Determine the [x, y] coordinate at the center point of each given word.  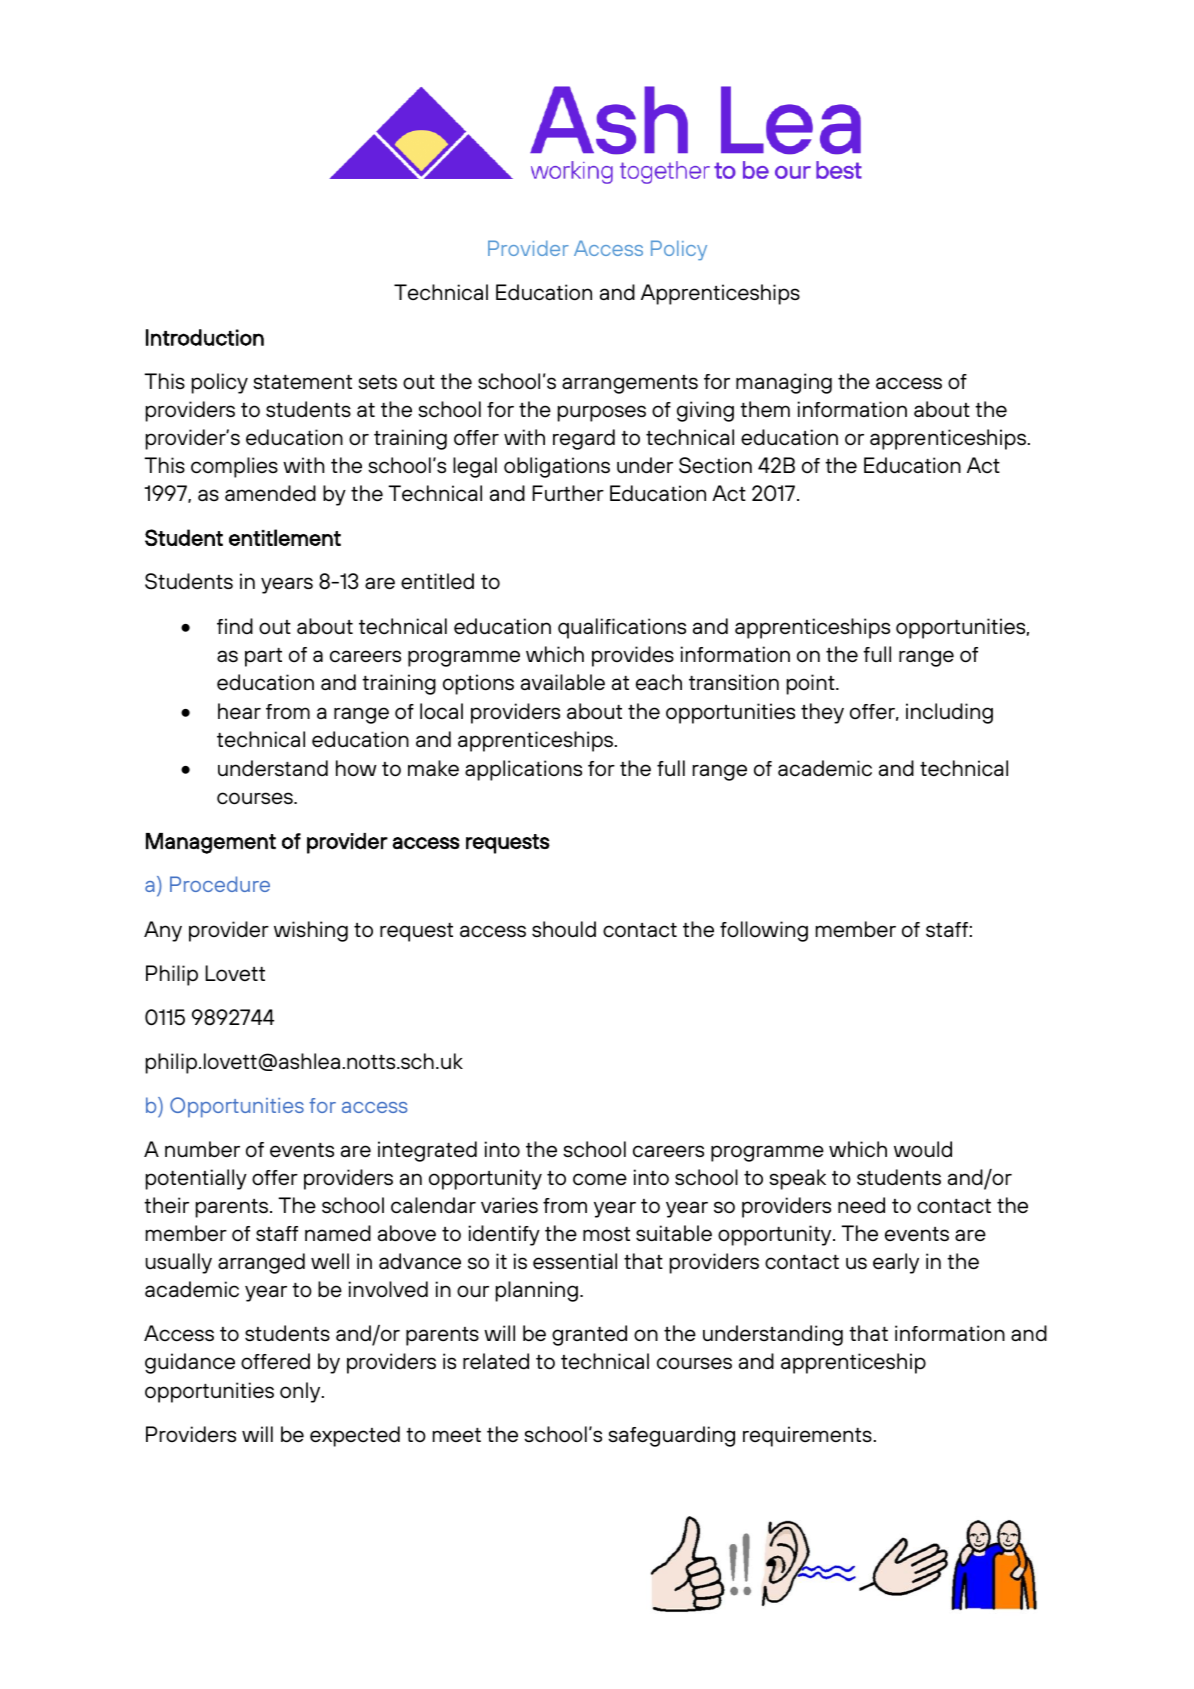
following [764, 931]
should [564, 929]
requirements [807, 1436]
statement [302, 382]
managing [784, 383]
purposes [602, 413]
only [301, 1392]
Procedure [220, 884]
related [496, 1361]
